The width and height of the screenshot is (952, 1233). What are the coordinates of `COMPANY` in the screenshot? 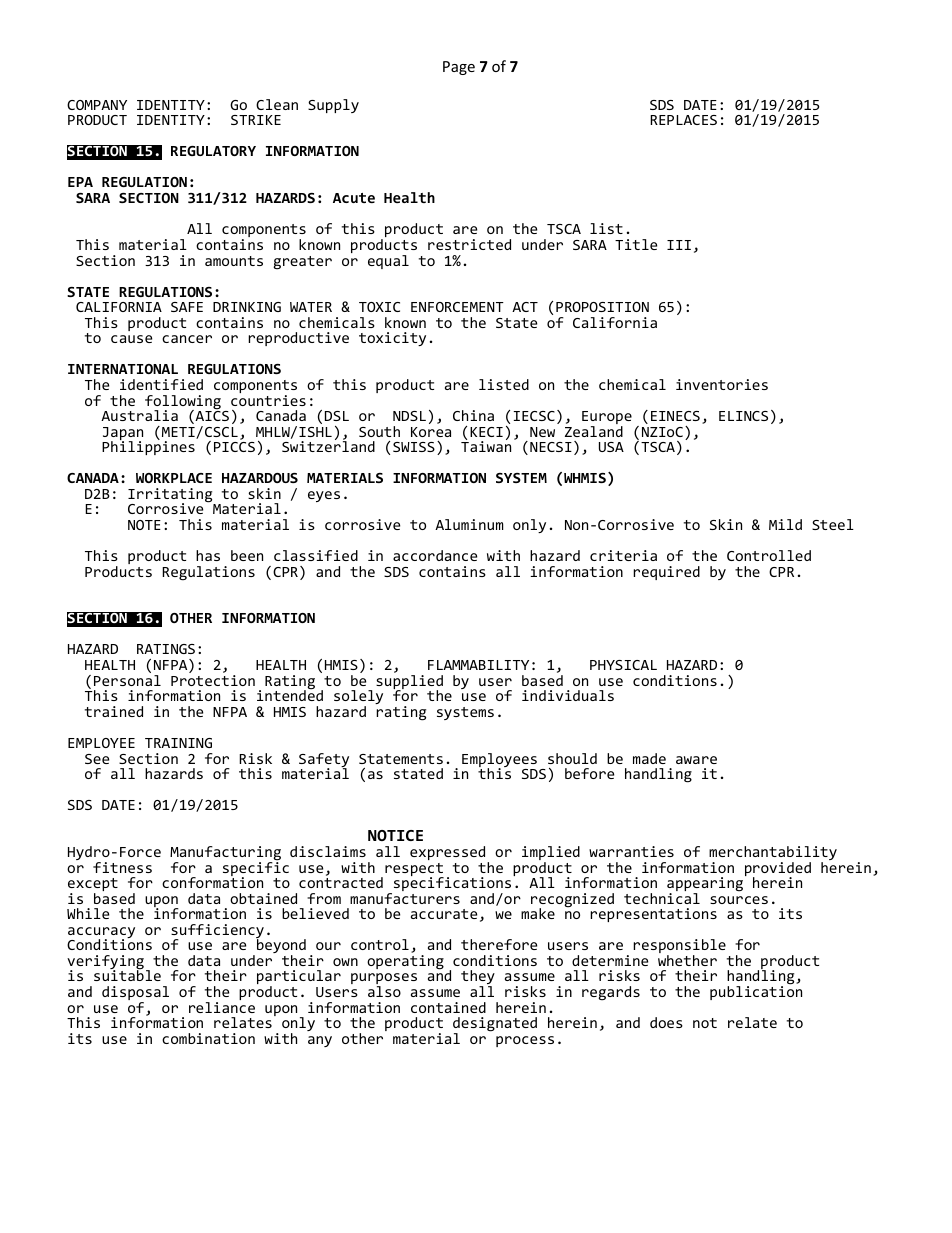 It's located at (97, 105).
